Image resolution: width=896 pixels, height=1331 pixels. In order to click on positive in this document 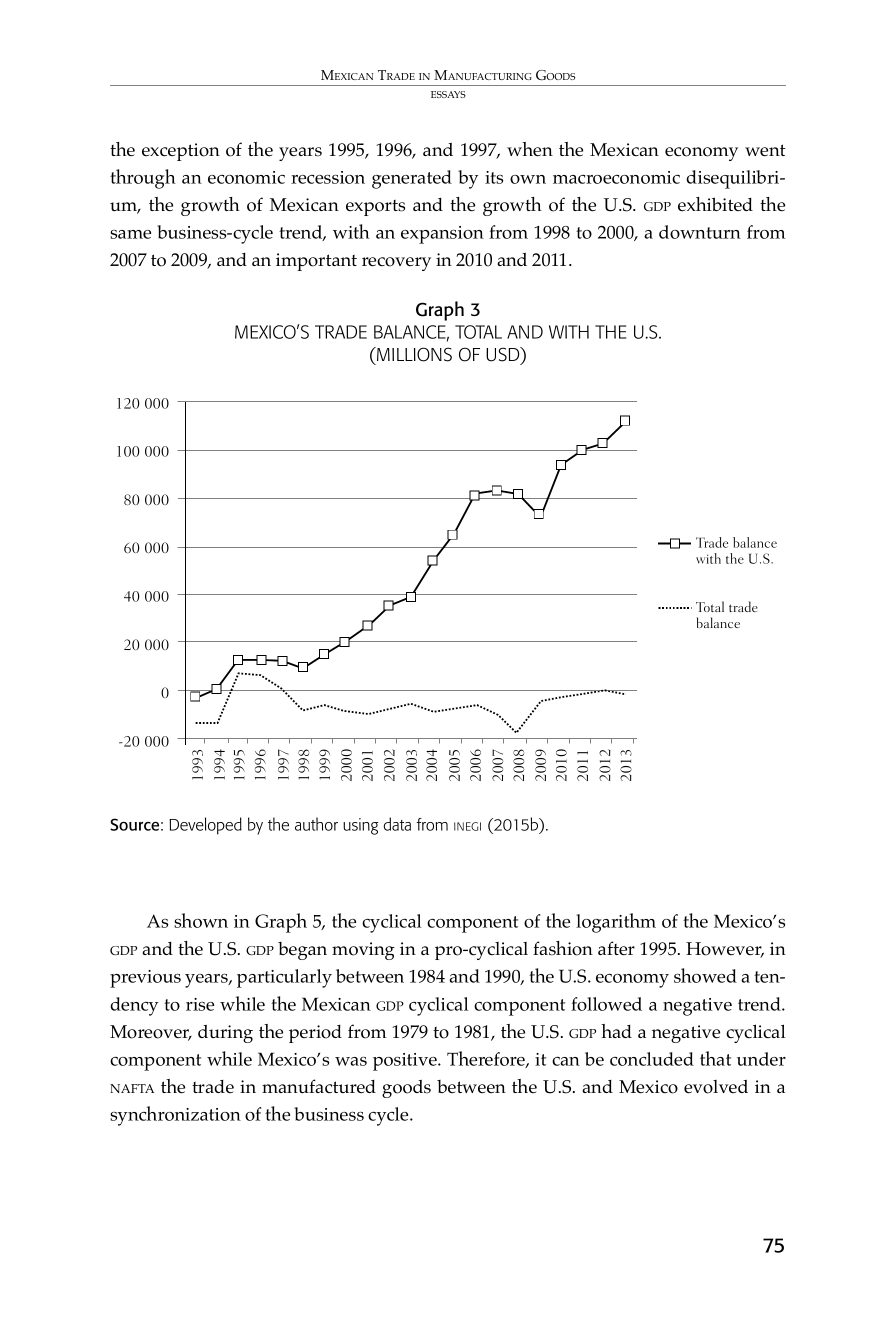, I will do `click(406, 1062)`.
